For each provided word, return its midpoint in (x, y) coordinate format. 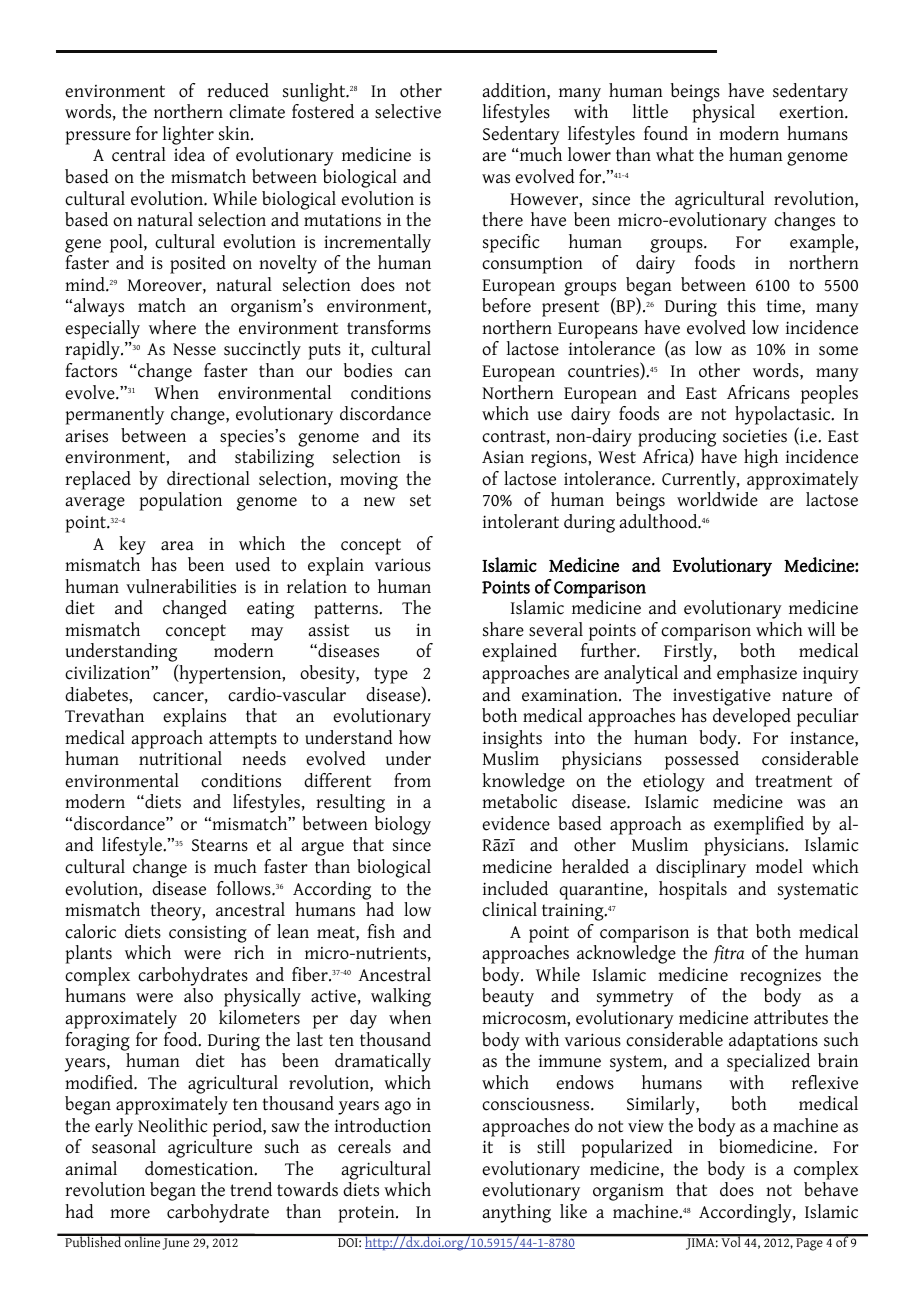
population (181, 501)
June (176, 1244)
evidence (516, 823)
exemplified (759, 825)
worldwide (717, 499)
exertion (812, 112)
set (420, 500)
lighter (188, 135)
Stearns (220, 845)
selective (408, 111)
